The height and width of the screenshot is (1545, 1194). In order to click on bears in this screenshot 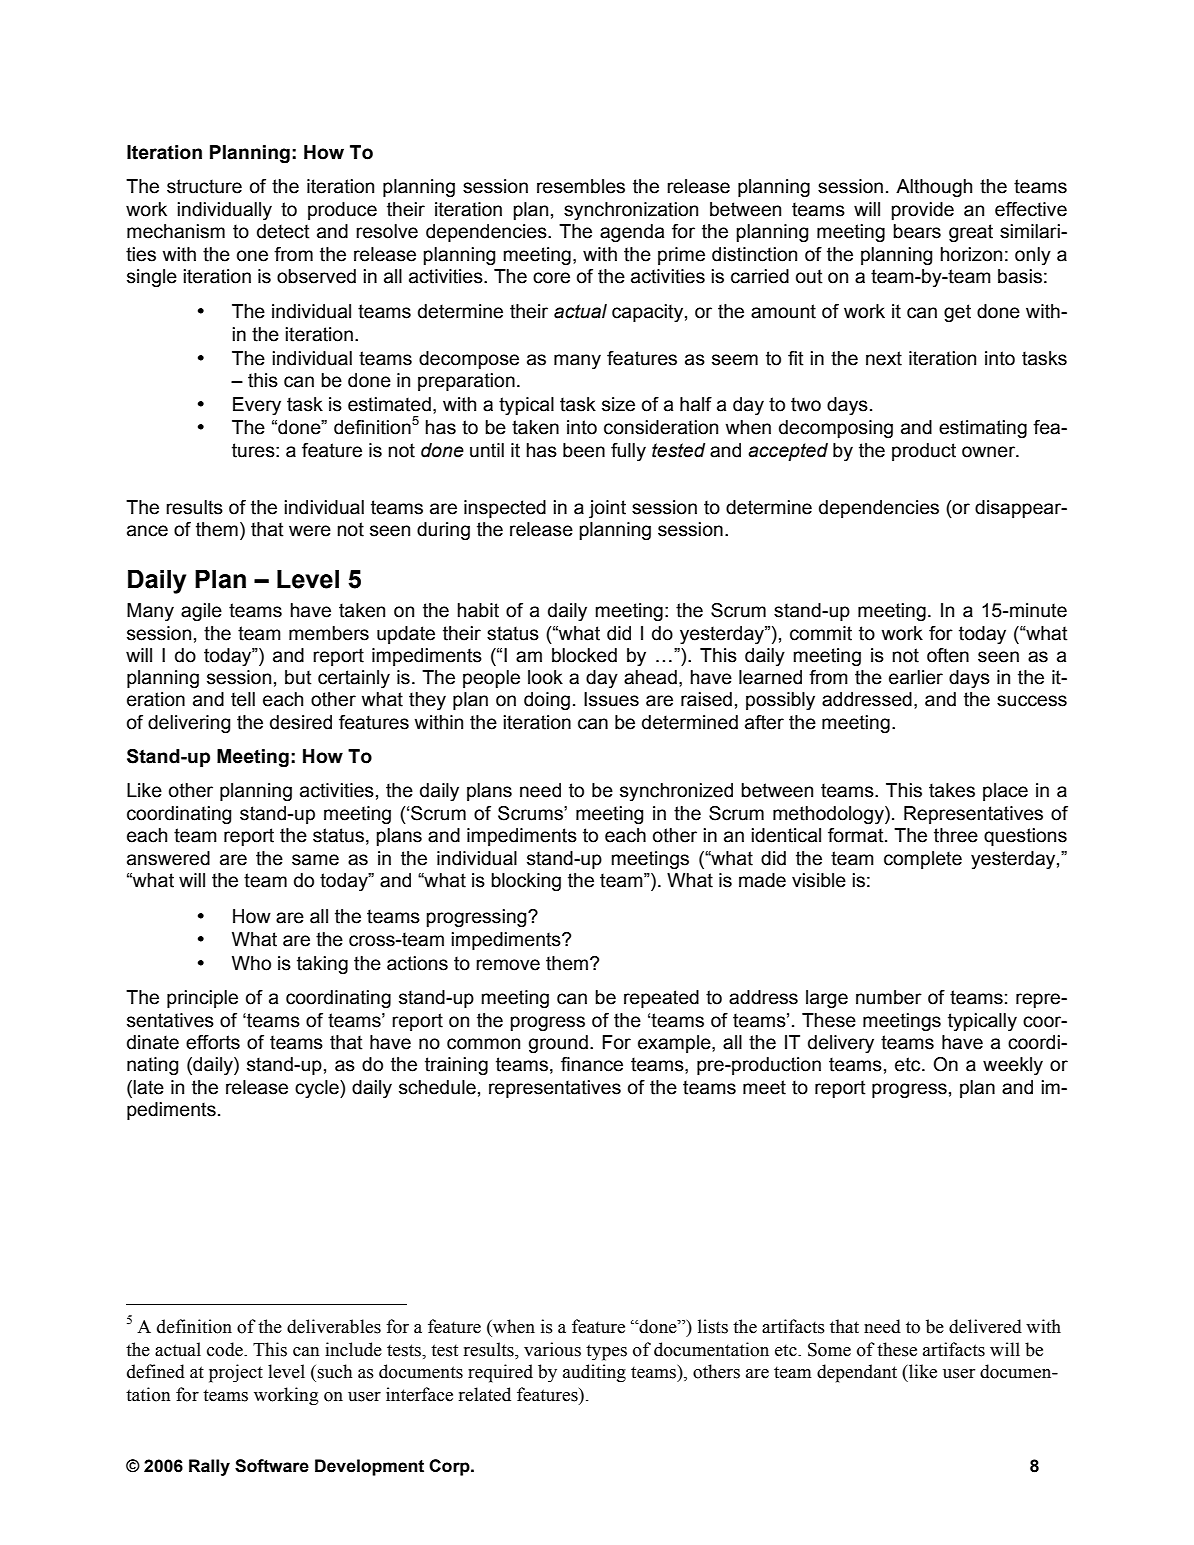, I will do `click(917, 231)`.
